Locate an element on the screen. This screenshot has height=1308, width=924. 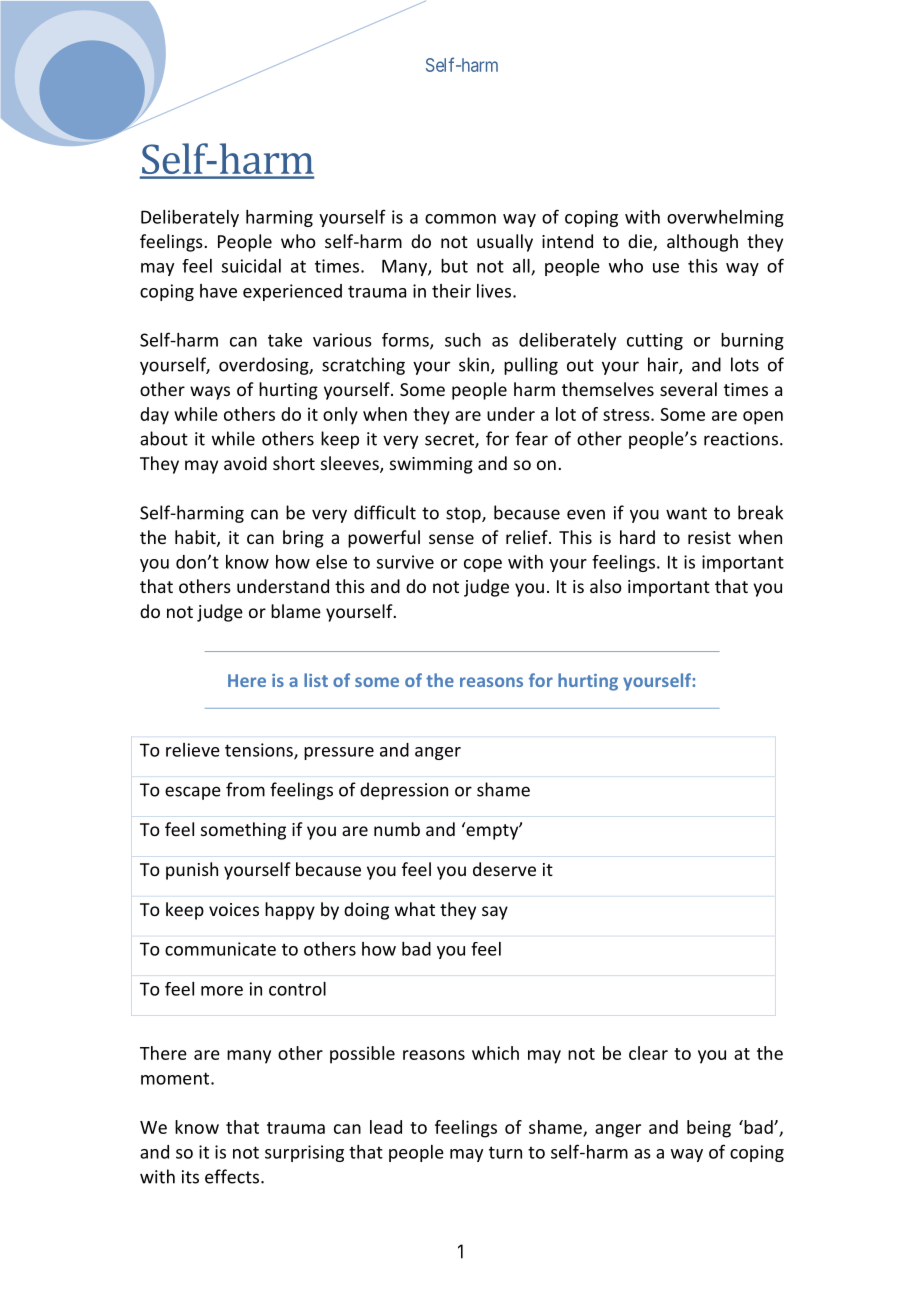
depression is located at coordinates (404, 791).
